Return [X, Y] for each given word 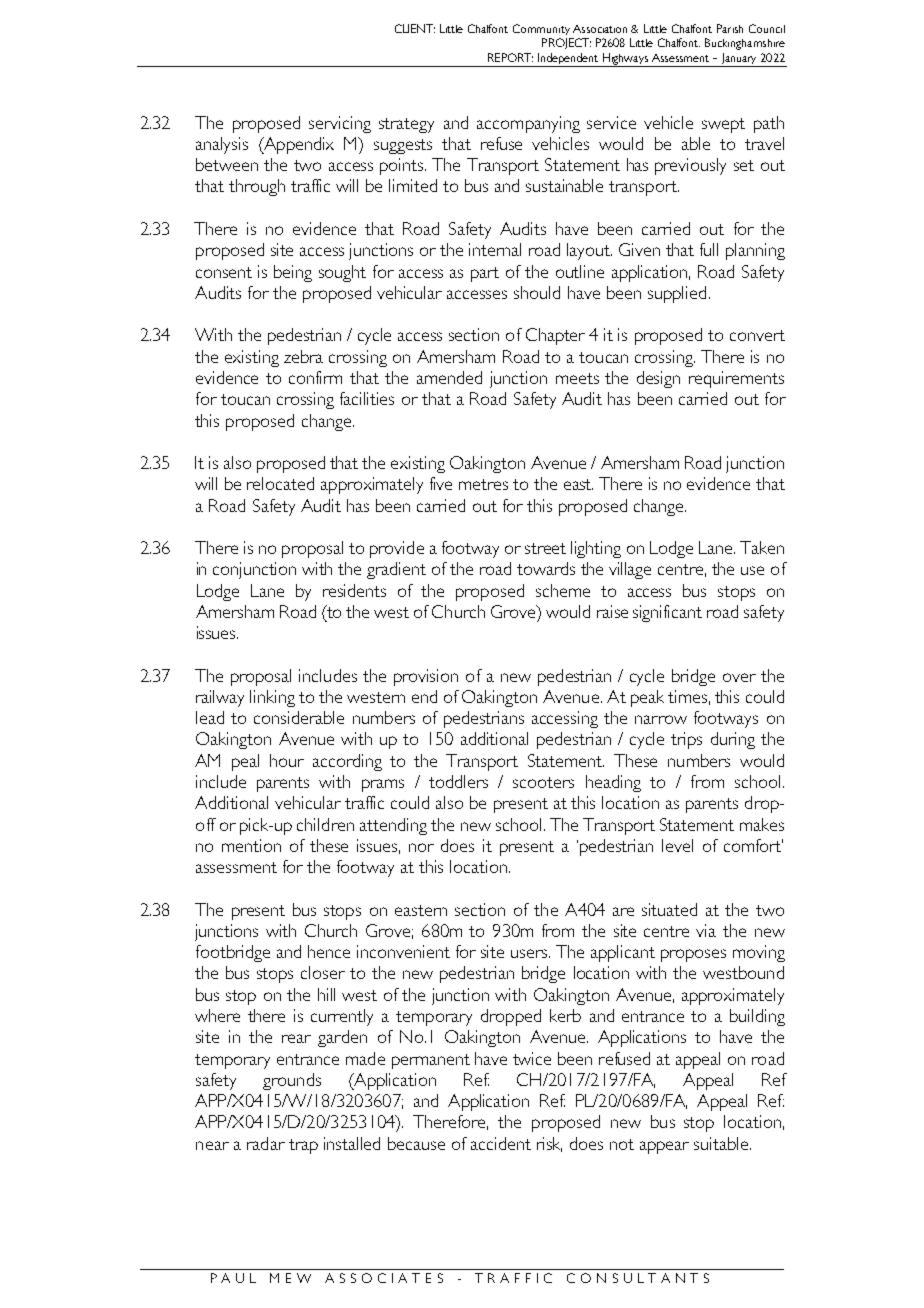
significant [667, 613]
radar [266, 1143]
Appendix [297, 145]
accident [501, 1143]
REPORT [510, 57]
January [739, 60]
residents [354, 590]
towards [546, 568]
